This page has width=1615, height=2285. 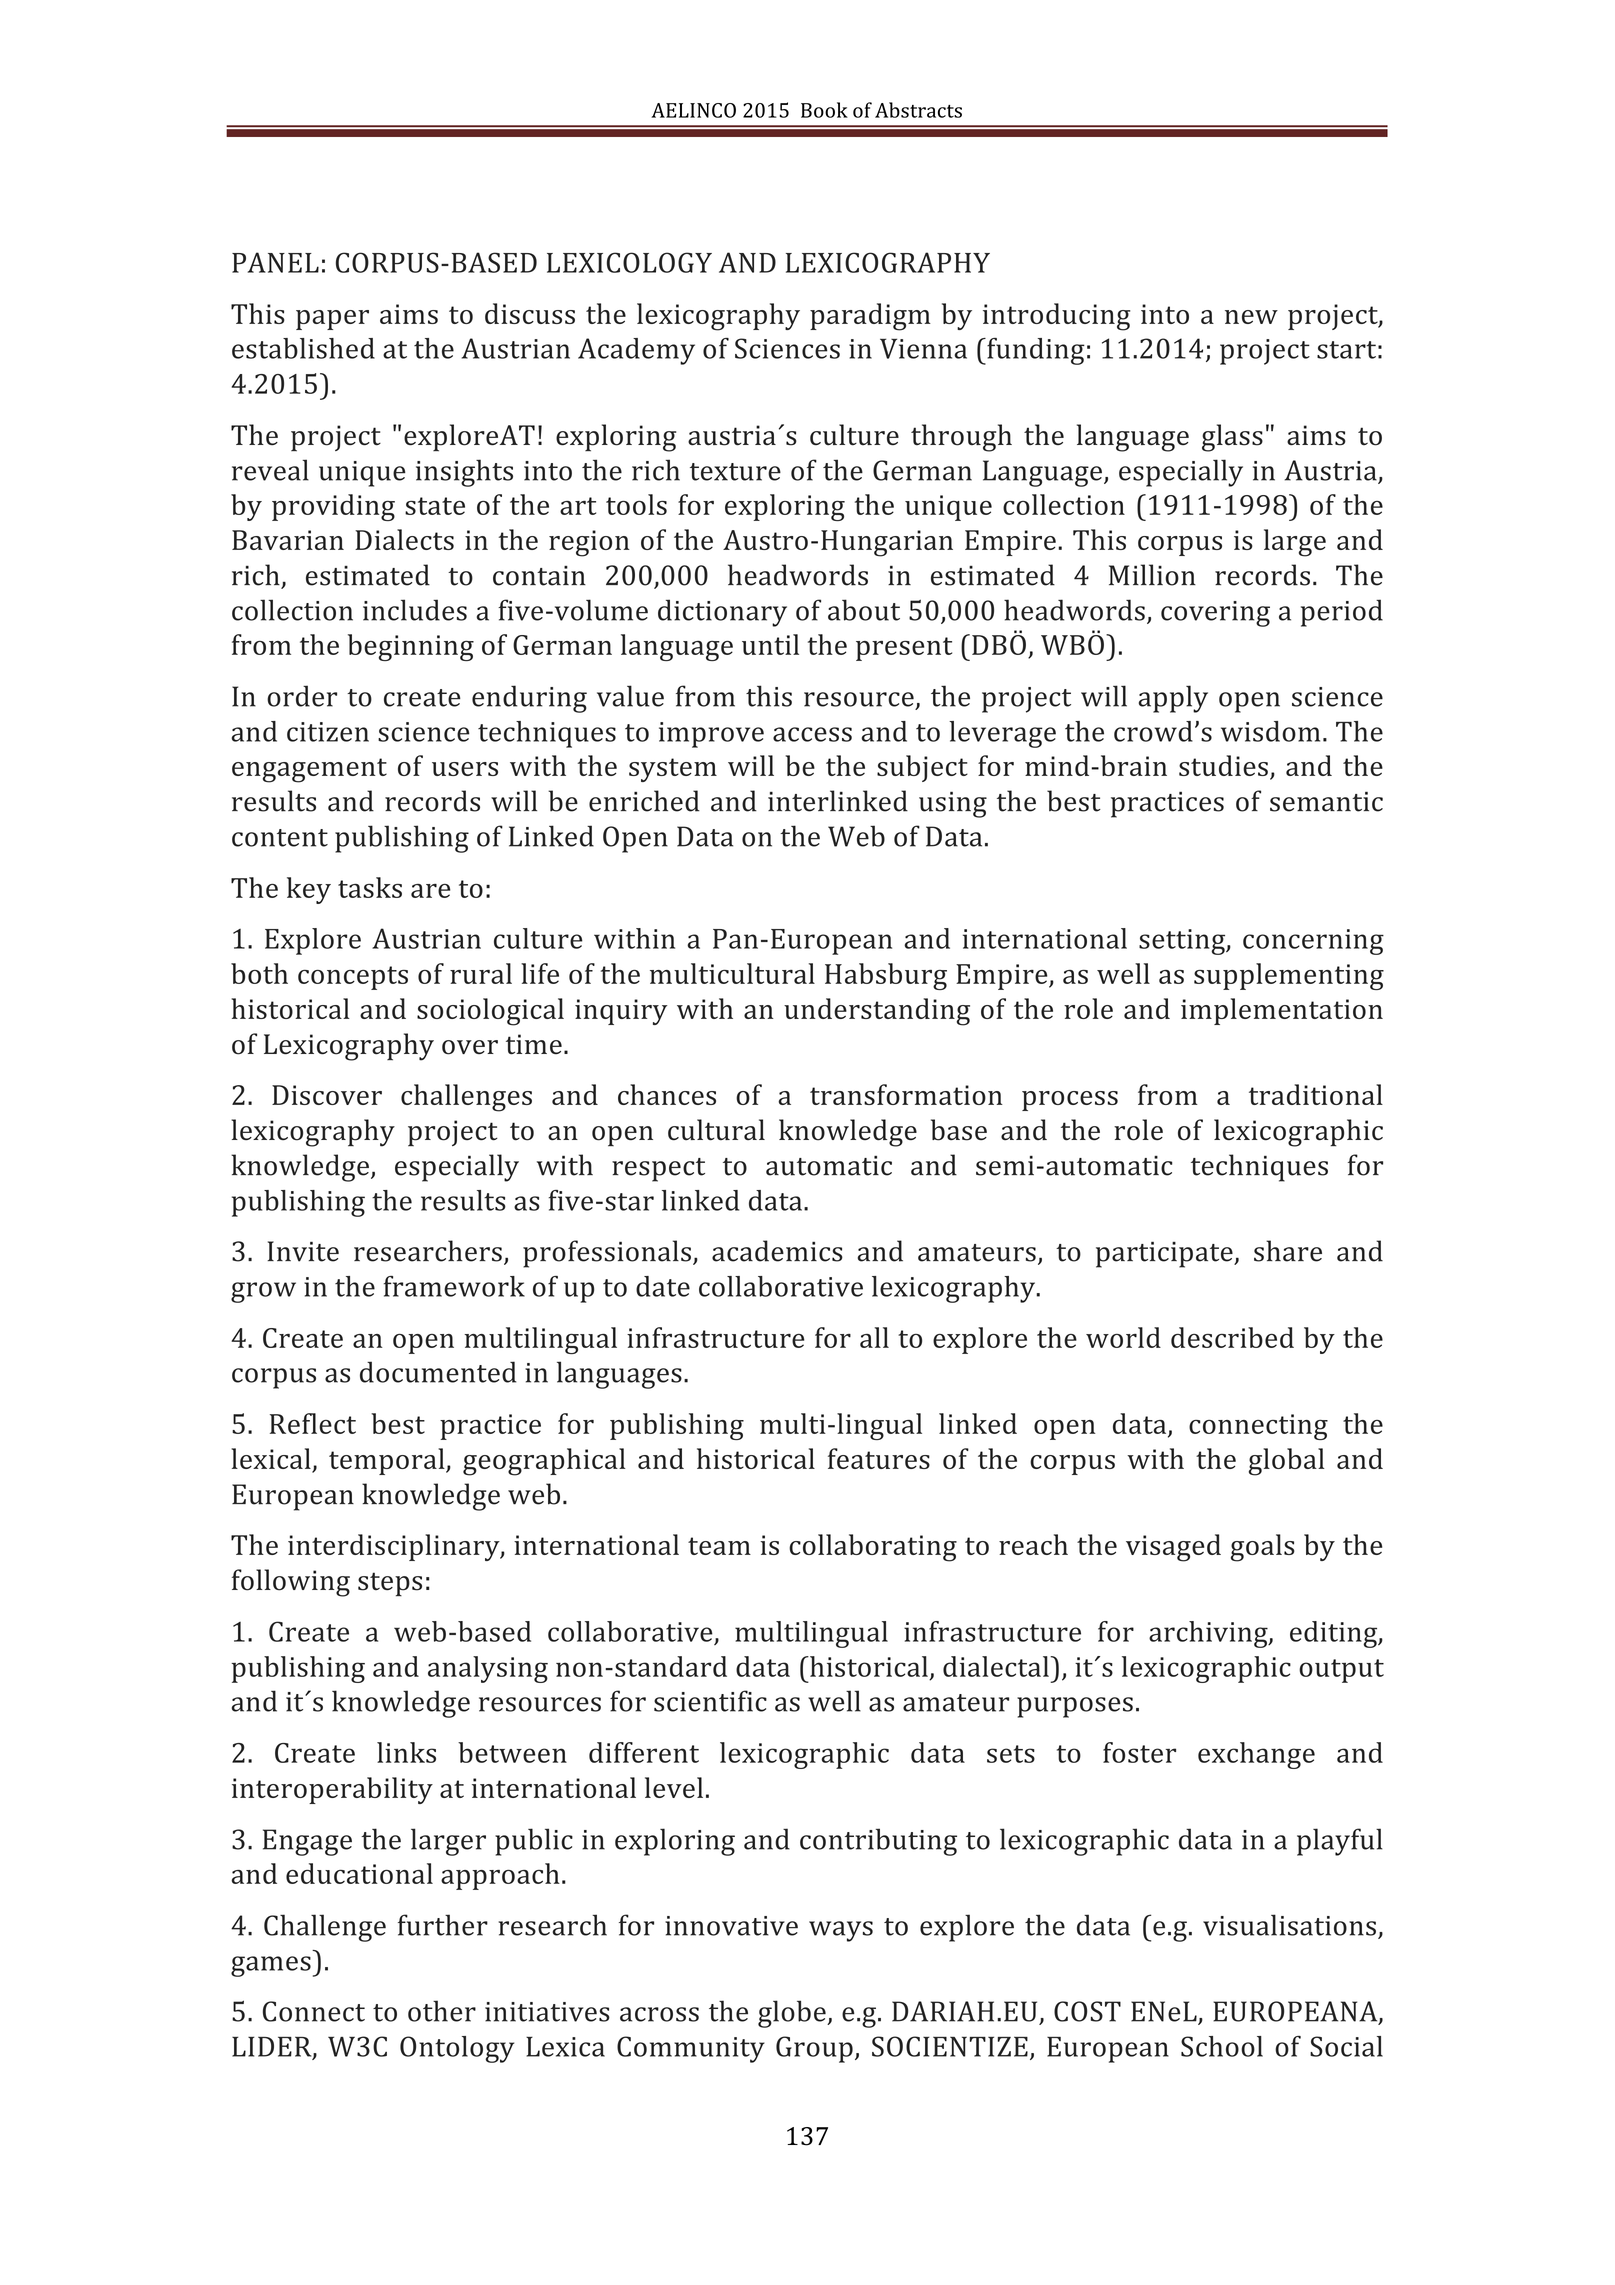 I want to click on through, so click(x=961, y=438).
